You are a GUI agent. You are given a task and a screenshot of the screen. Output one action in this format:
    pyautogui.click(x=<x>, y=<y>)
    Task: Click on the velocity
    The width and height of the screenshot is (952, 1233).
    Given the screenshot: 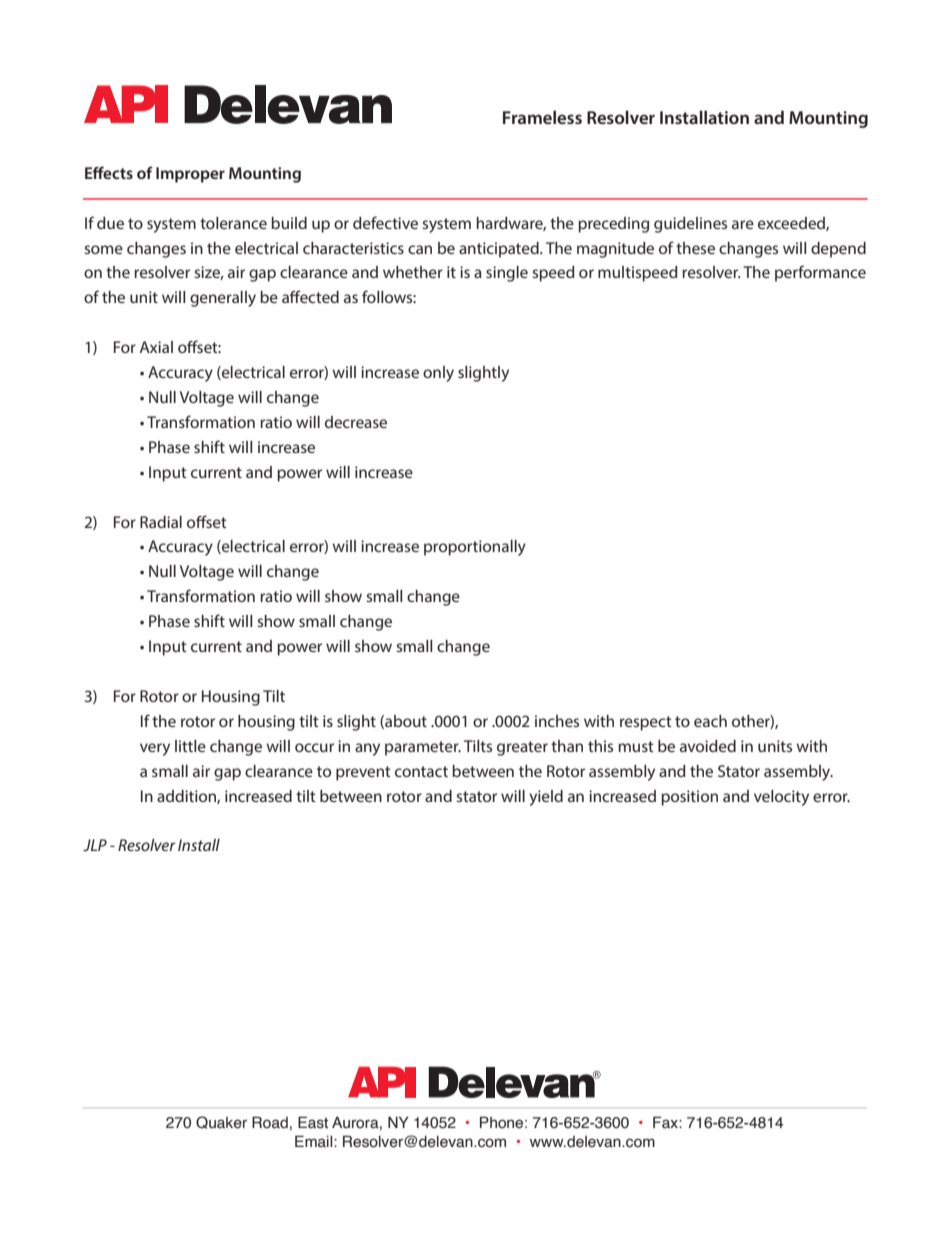 What is the action you would take?
    pyautogui.click(x=781, y=798)
